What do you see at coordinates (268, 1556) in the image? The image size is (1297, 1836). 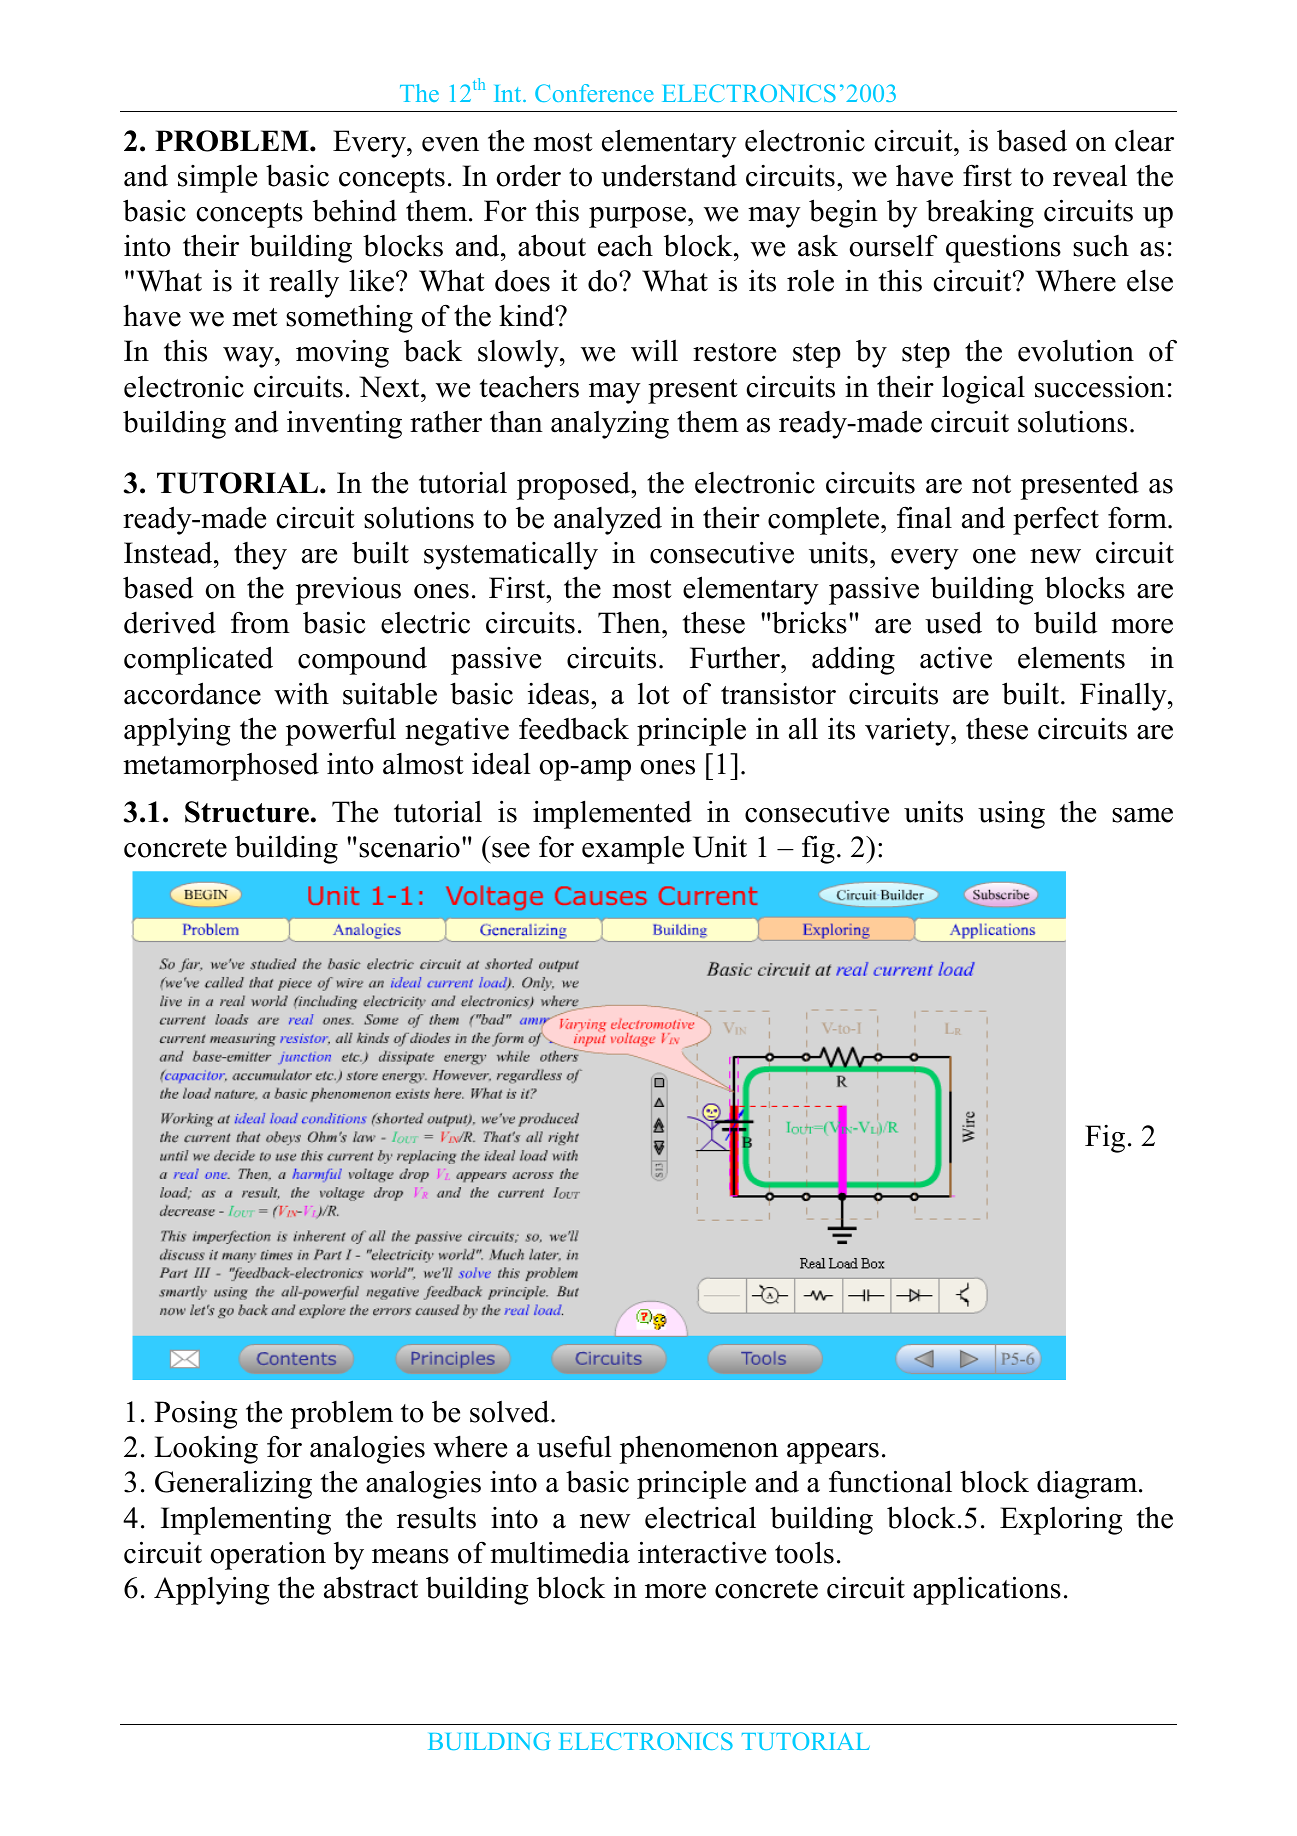 I see `operation` at bounding box center [268, 1556].
